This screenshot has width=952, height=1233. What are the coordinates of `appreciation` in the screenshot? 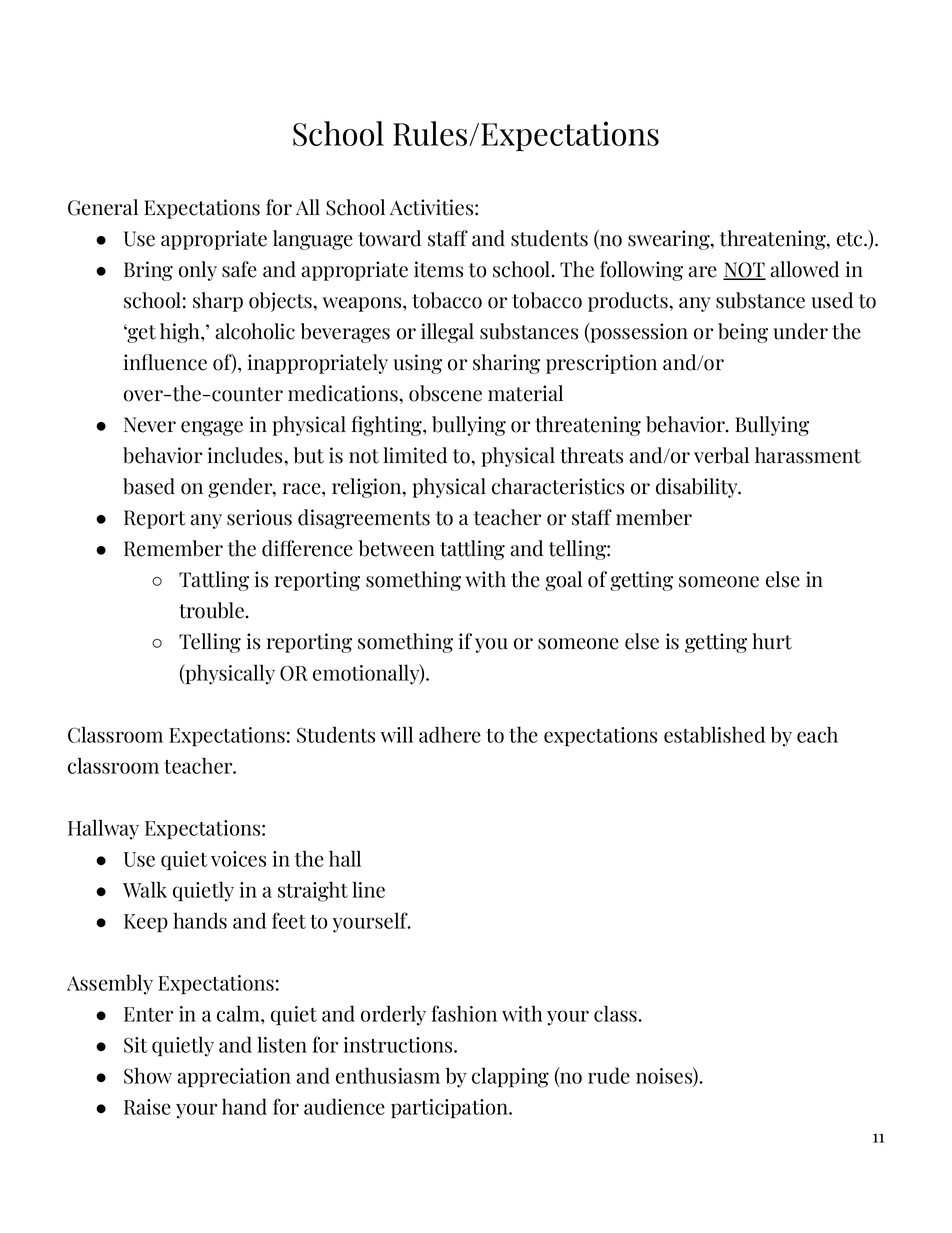 It's located at (234, 1078).
